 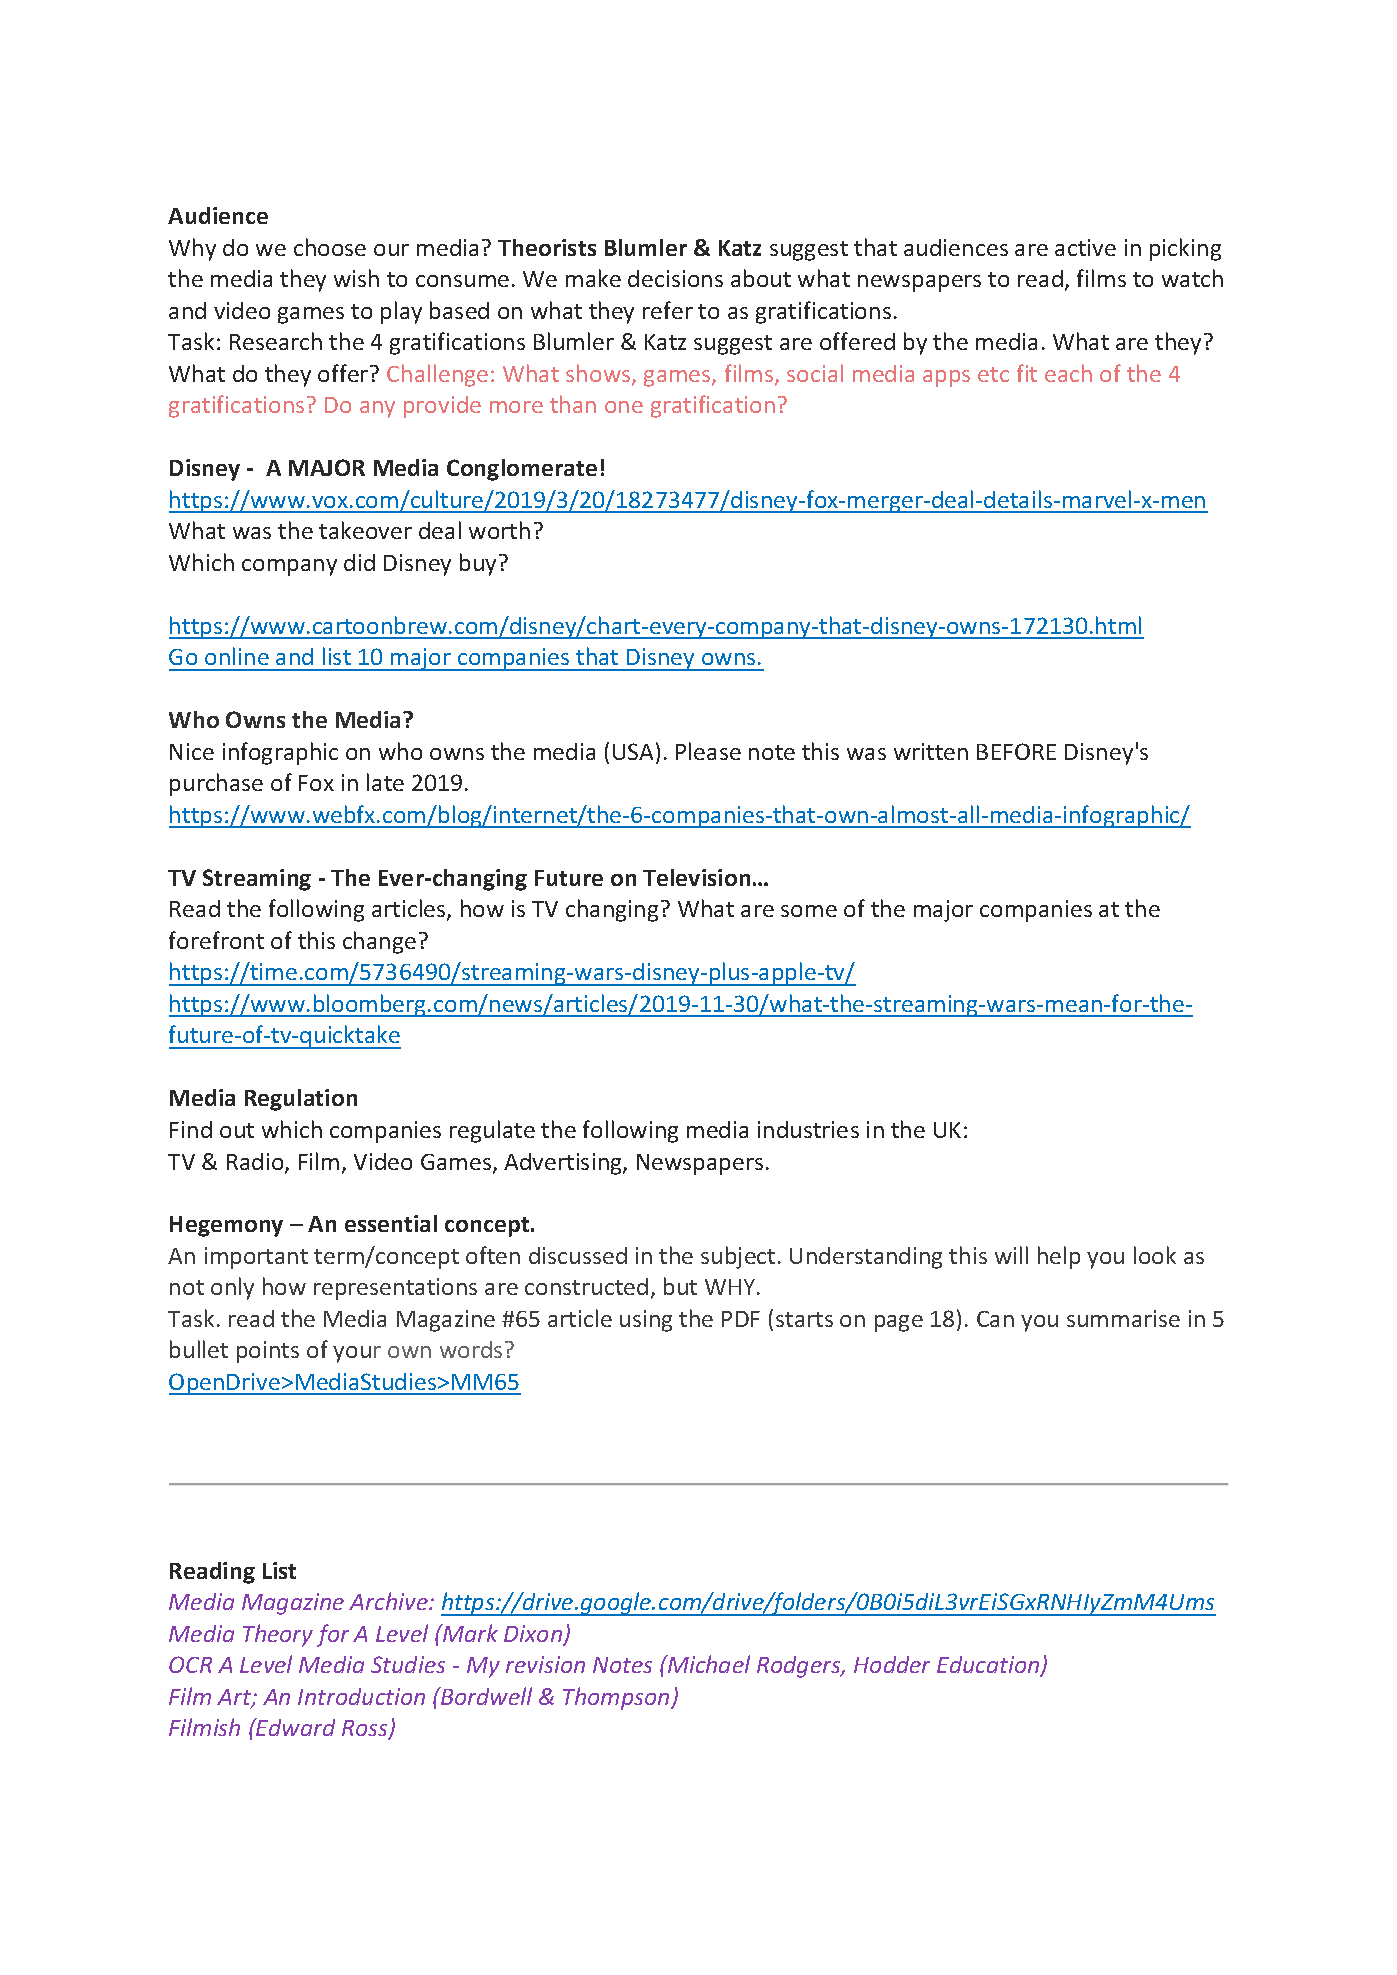 I want to click on wish, so click(x=356, y=278).
